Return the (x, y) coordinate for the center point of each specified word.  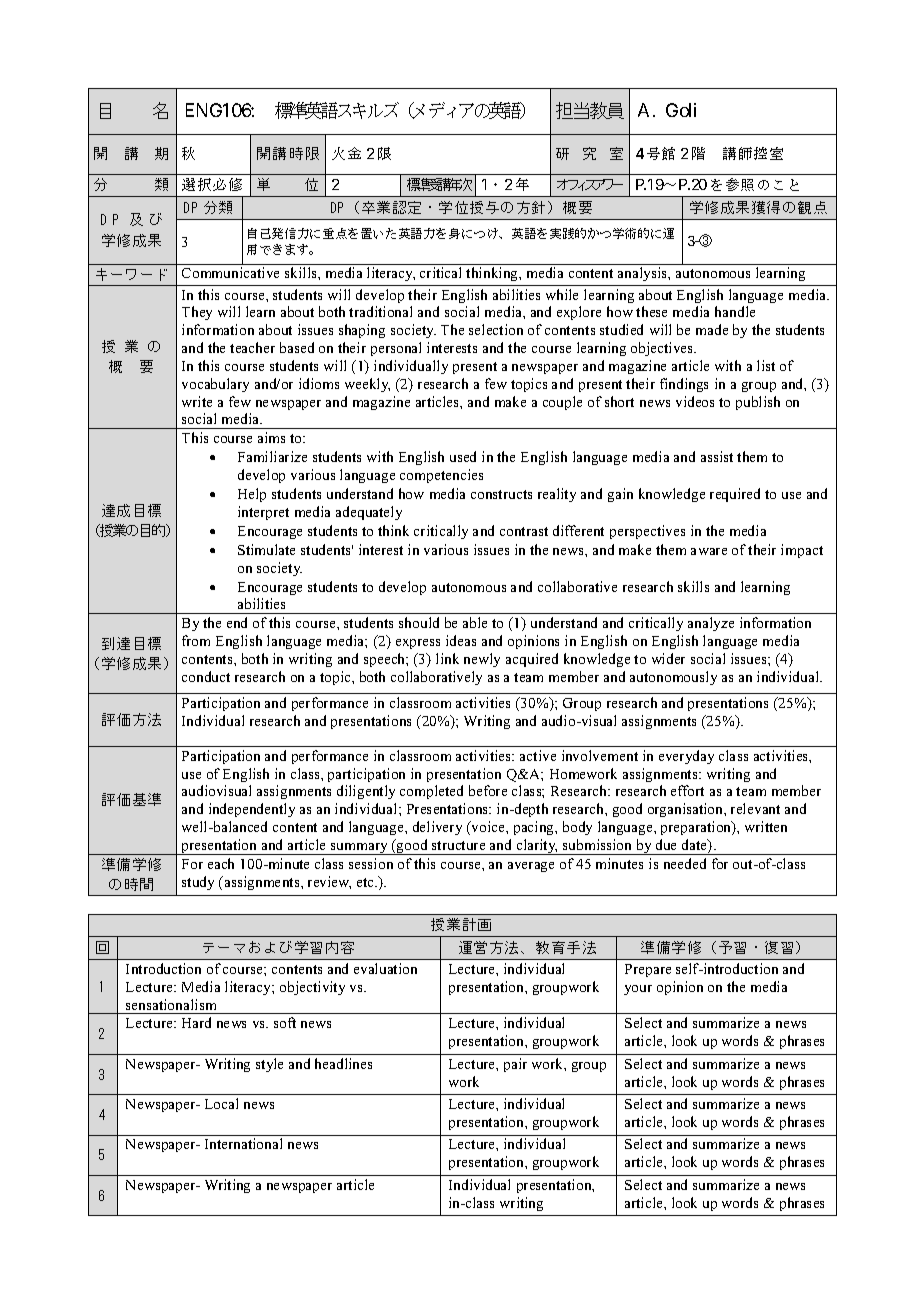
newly (482, 660)
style (269, 1065)
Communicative (230, 272)
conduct (206, 676)
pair (515, 1065)
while (562, 294)
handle (735, 311)
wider (668, 658)
